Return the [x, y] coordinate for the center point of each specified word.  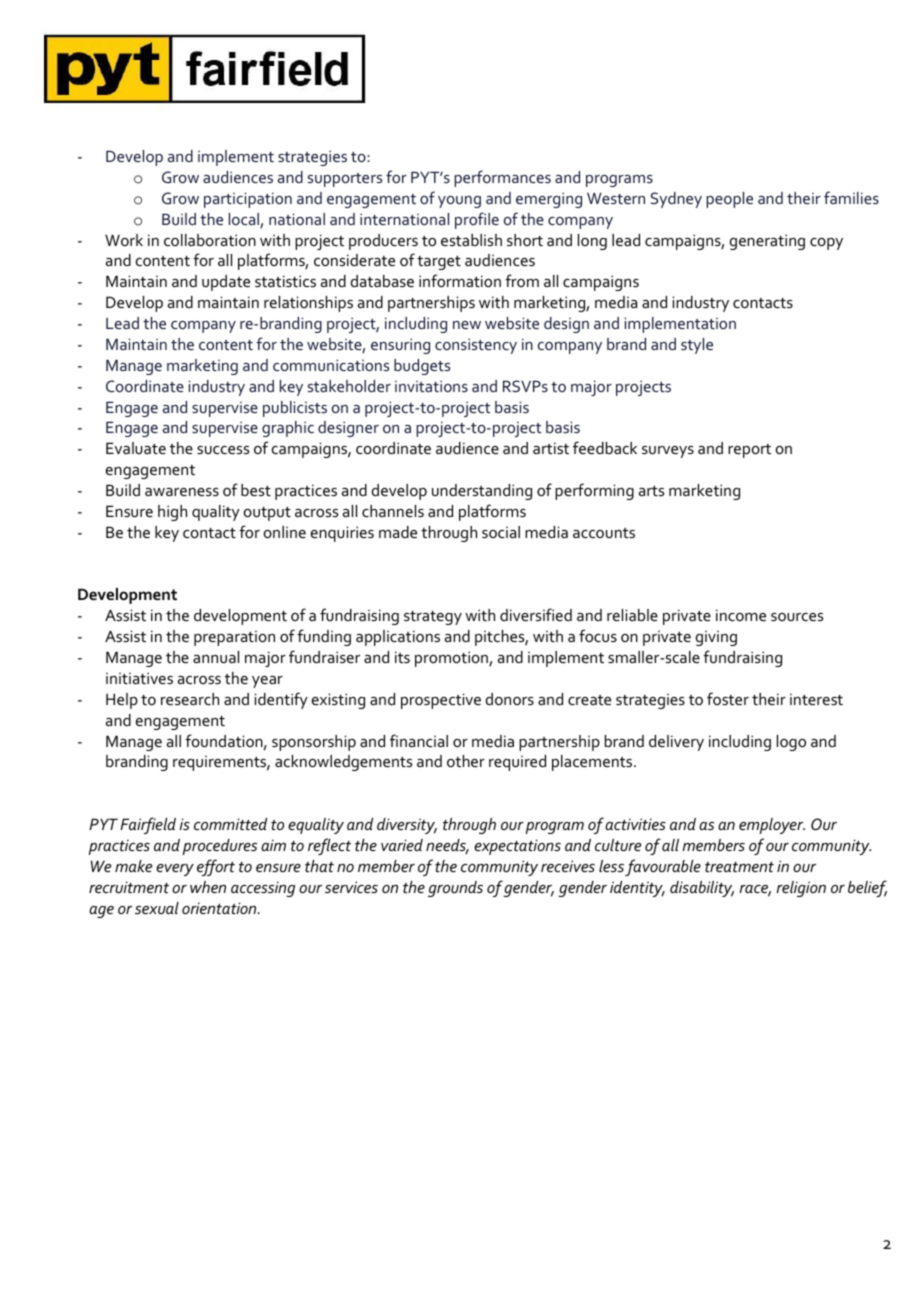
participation [248, 200]
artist [551, 448]
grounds [455, 889]
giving [716, 638]
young [459, 202]
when [208, 887]
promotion [452, 659]
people [729, 200]
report [749, 451]
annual [216, 657]
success [223, 450]
